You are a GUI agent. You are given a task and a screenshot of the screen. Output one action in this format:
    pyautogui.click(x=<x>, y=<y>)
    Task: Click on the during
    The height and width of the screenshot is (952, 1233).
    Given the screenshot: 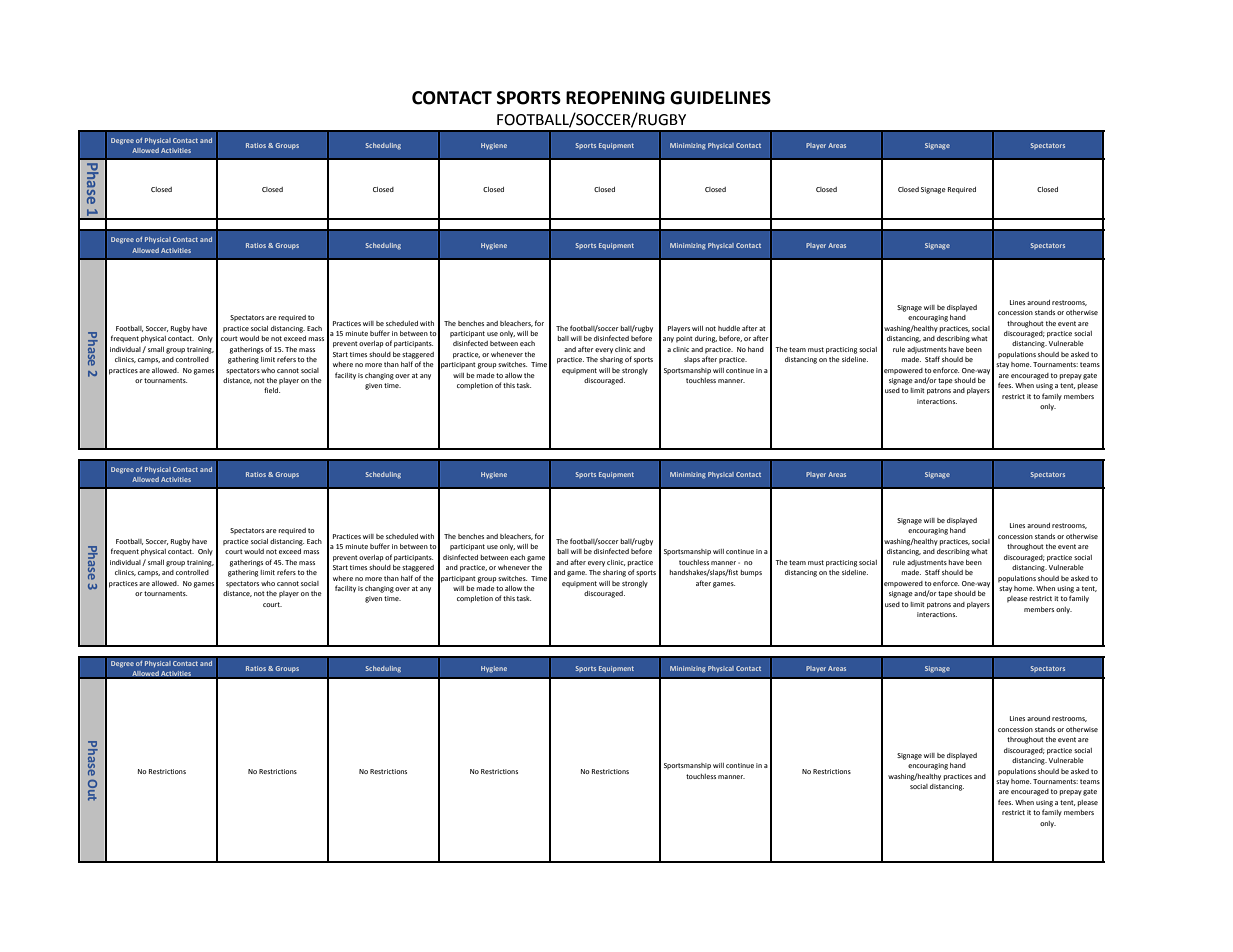 What is the action you would take?
    pyautogui.click(x=706, y=339)
